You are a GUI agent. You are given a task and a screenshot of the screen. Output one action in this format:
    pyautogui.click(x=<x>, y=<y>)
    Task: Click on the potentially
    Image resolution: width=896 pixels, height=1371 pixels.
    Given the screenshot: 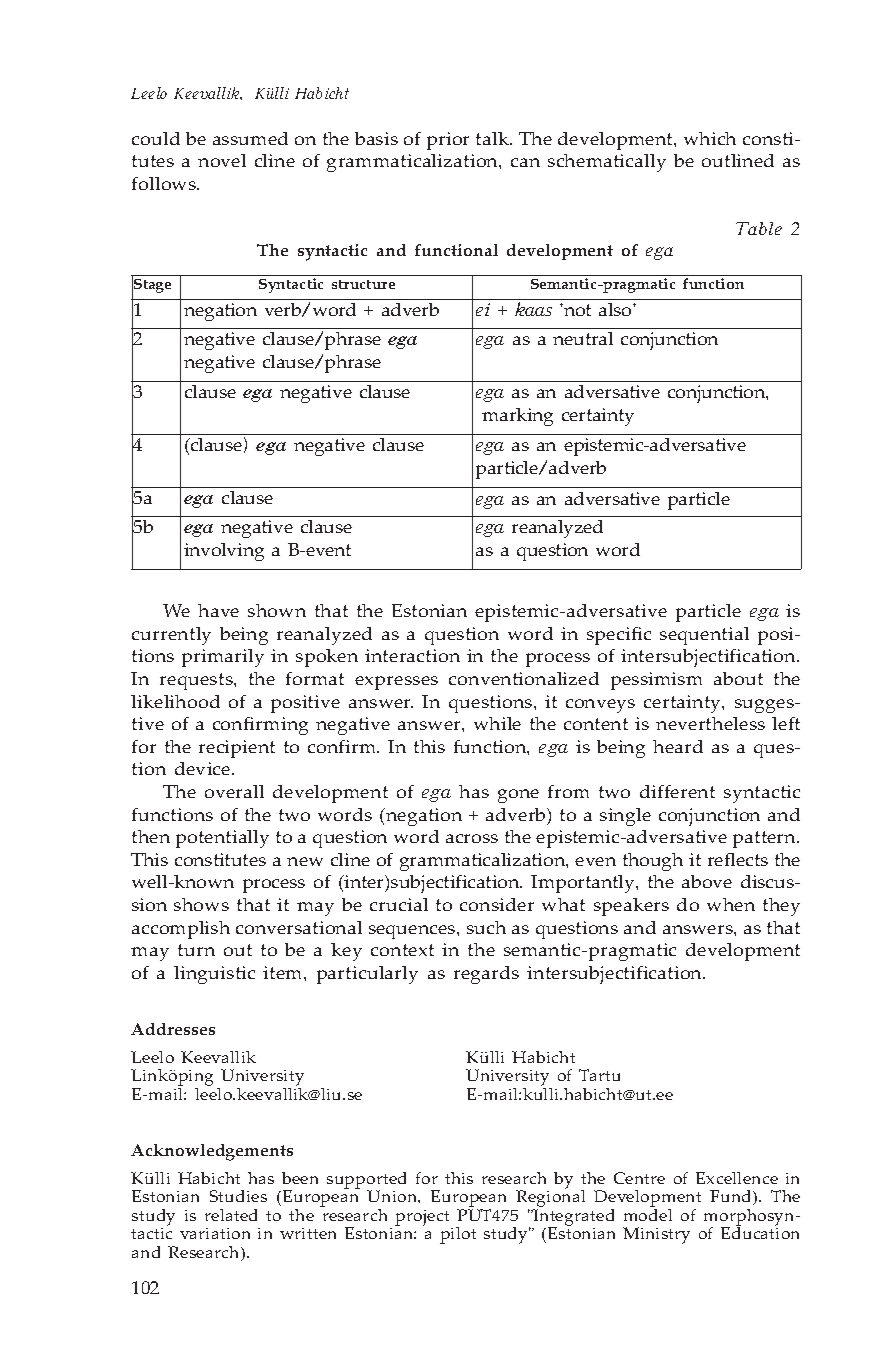 What is the action you would take?
    pyautogui.click(x=222, y=839)
